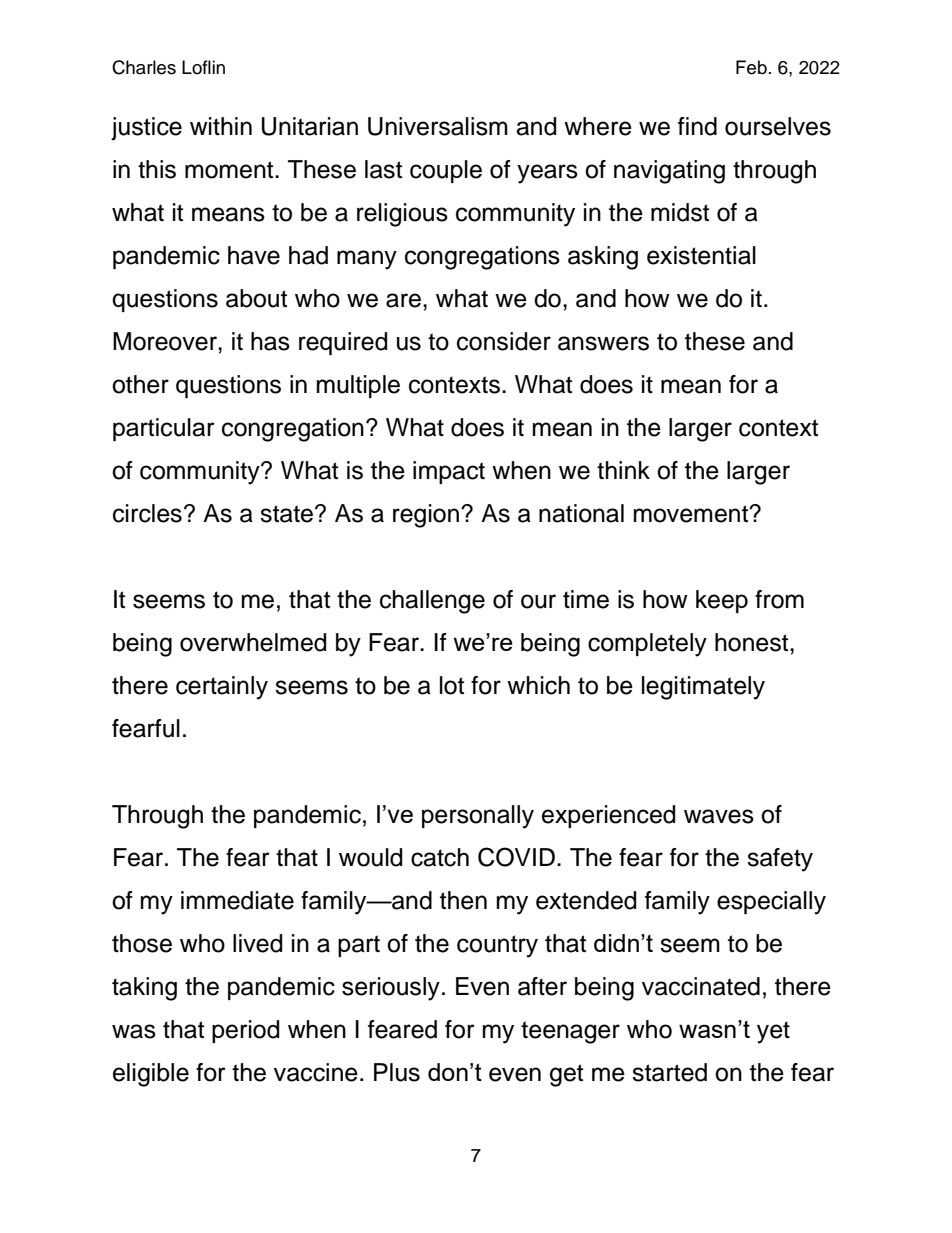 This screenshot has width=952, height=1233. What do you see at coordinates (245, 1031) in the screenshot?
I see `period` at bounding box center [245, 1031].
